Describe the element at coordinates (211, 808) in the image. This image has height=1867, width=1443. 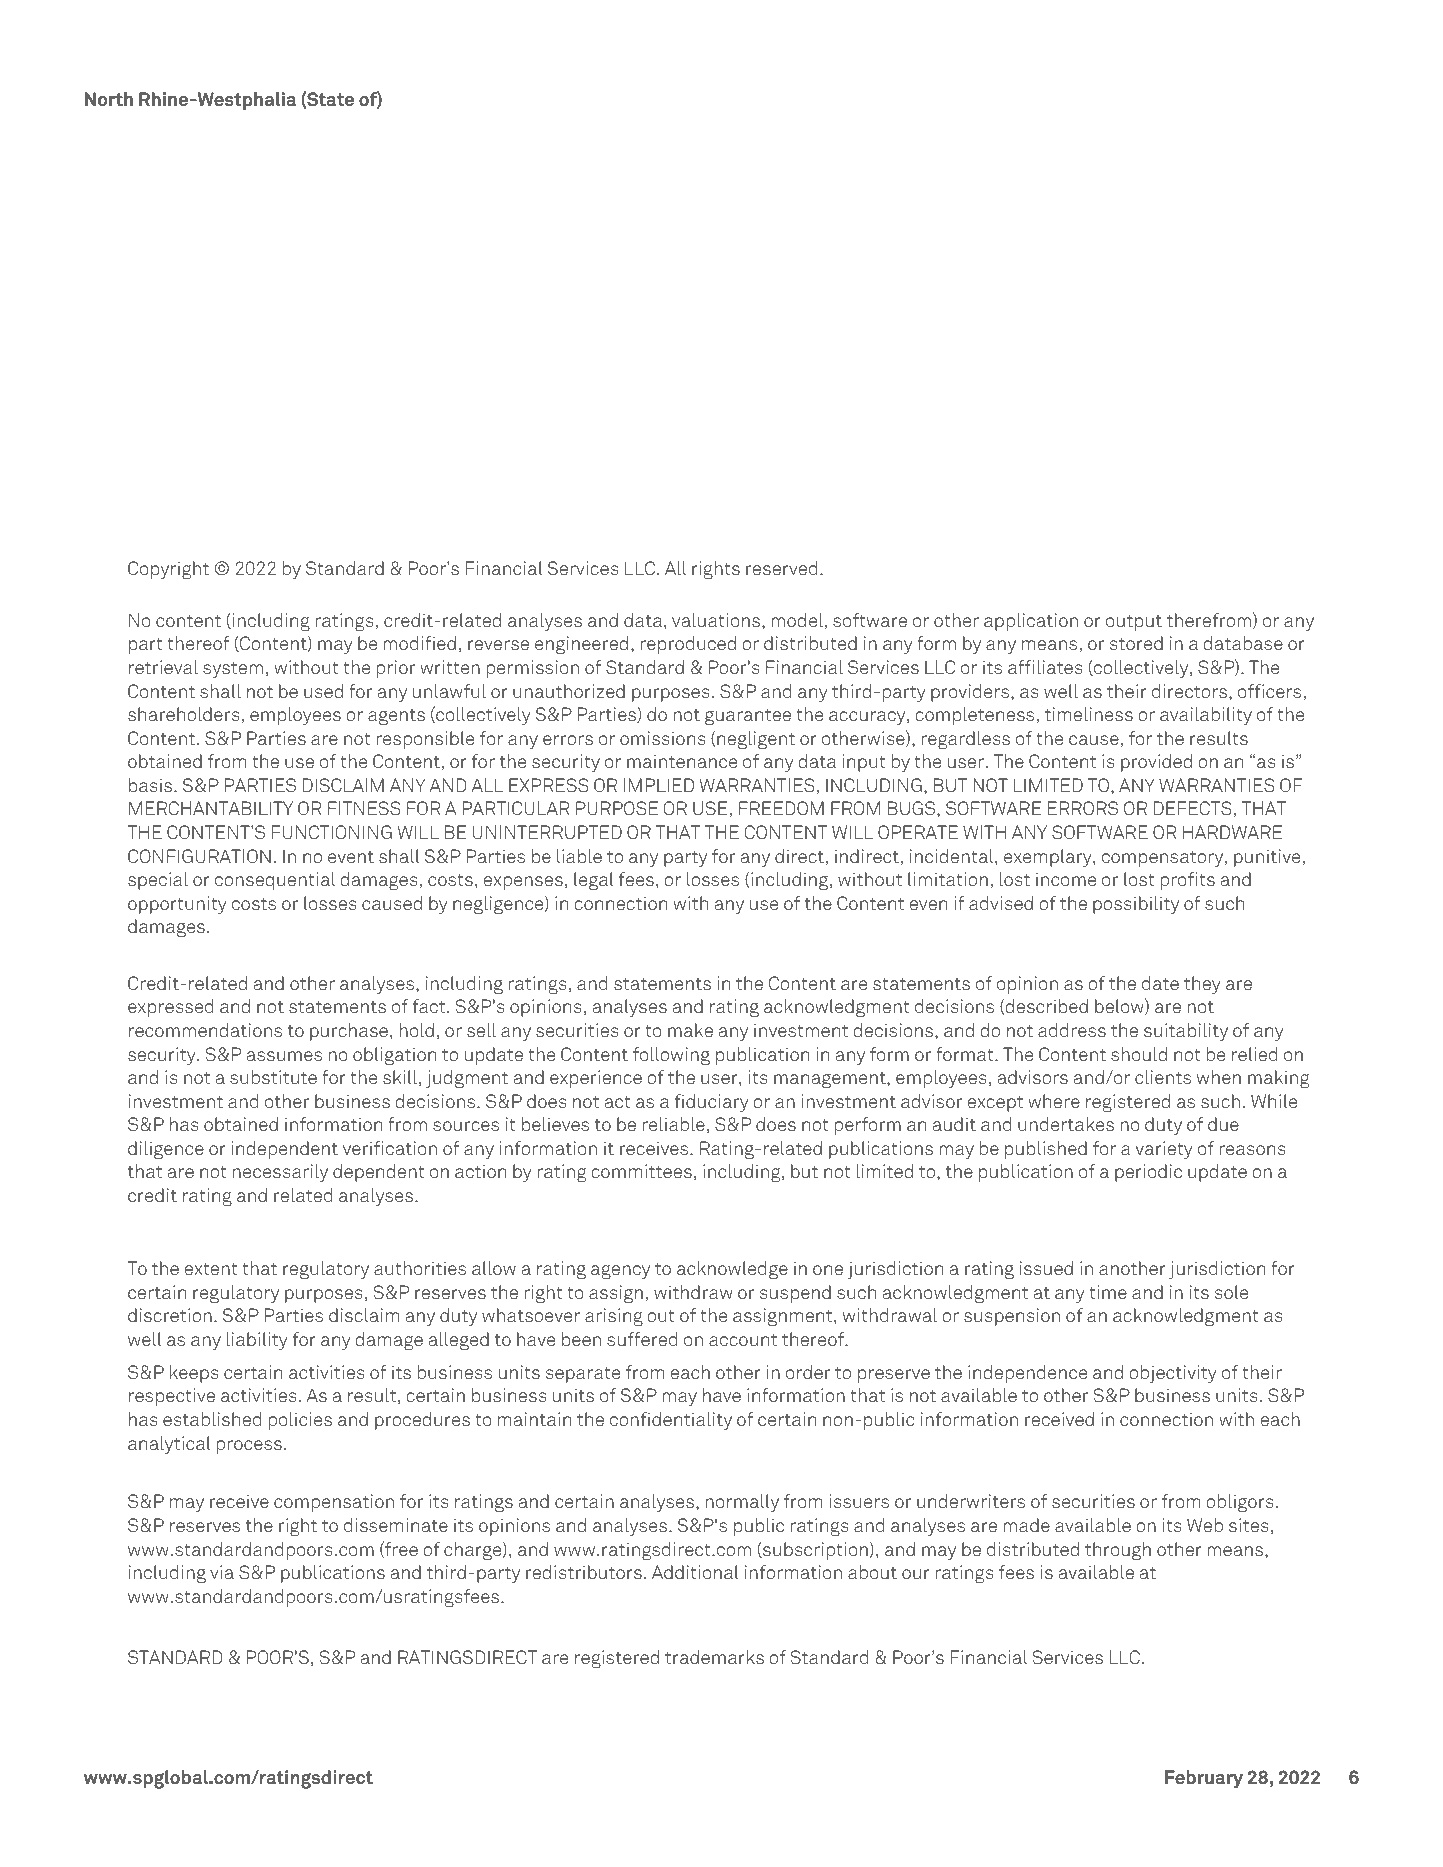
I see `MERCHANTABILITY` at that location.
